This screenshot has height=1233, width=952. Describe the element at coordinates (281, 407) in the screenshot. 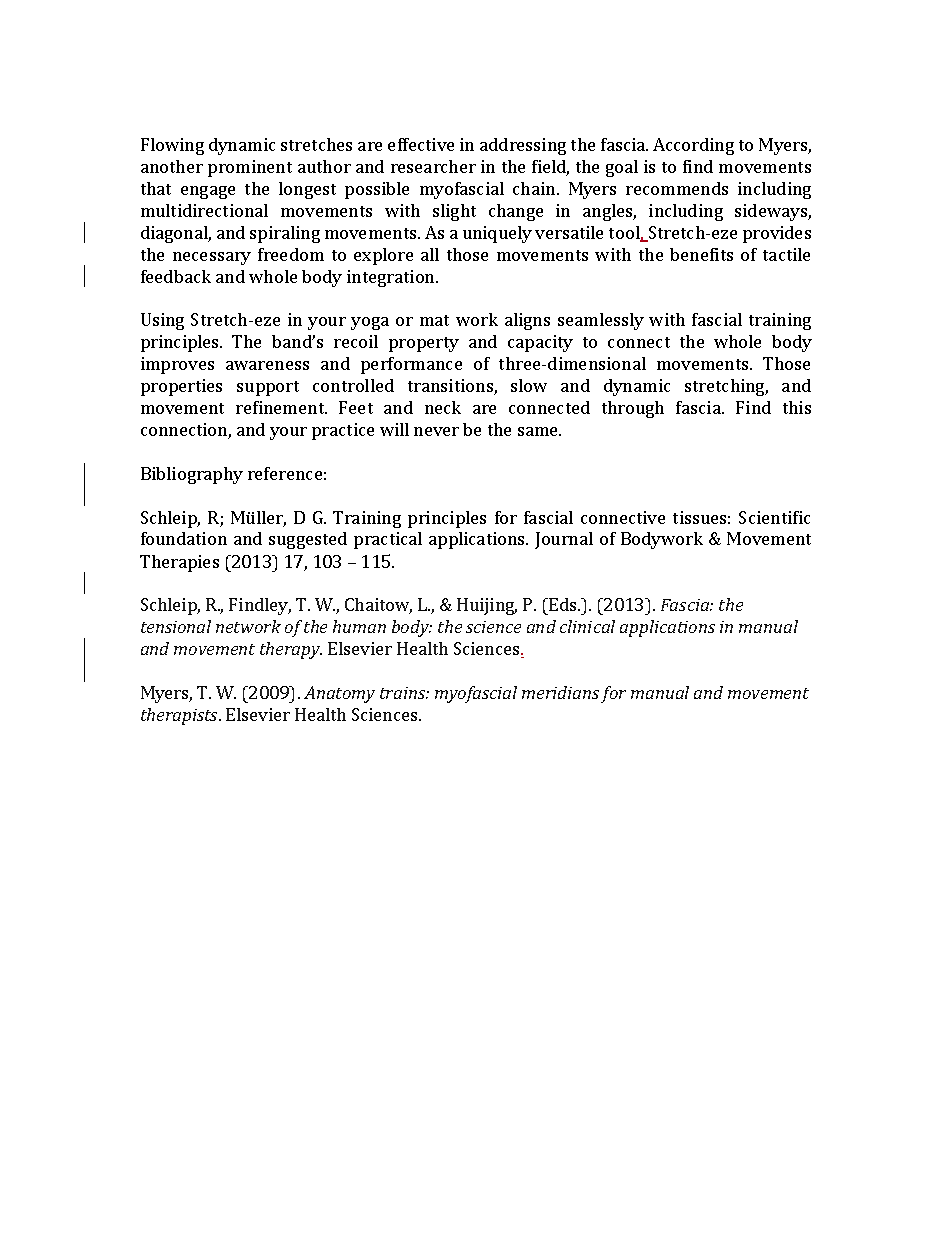

I see `refinement` at that location.
